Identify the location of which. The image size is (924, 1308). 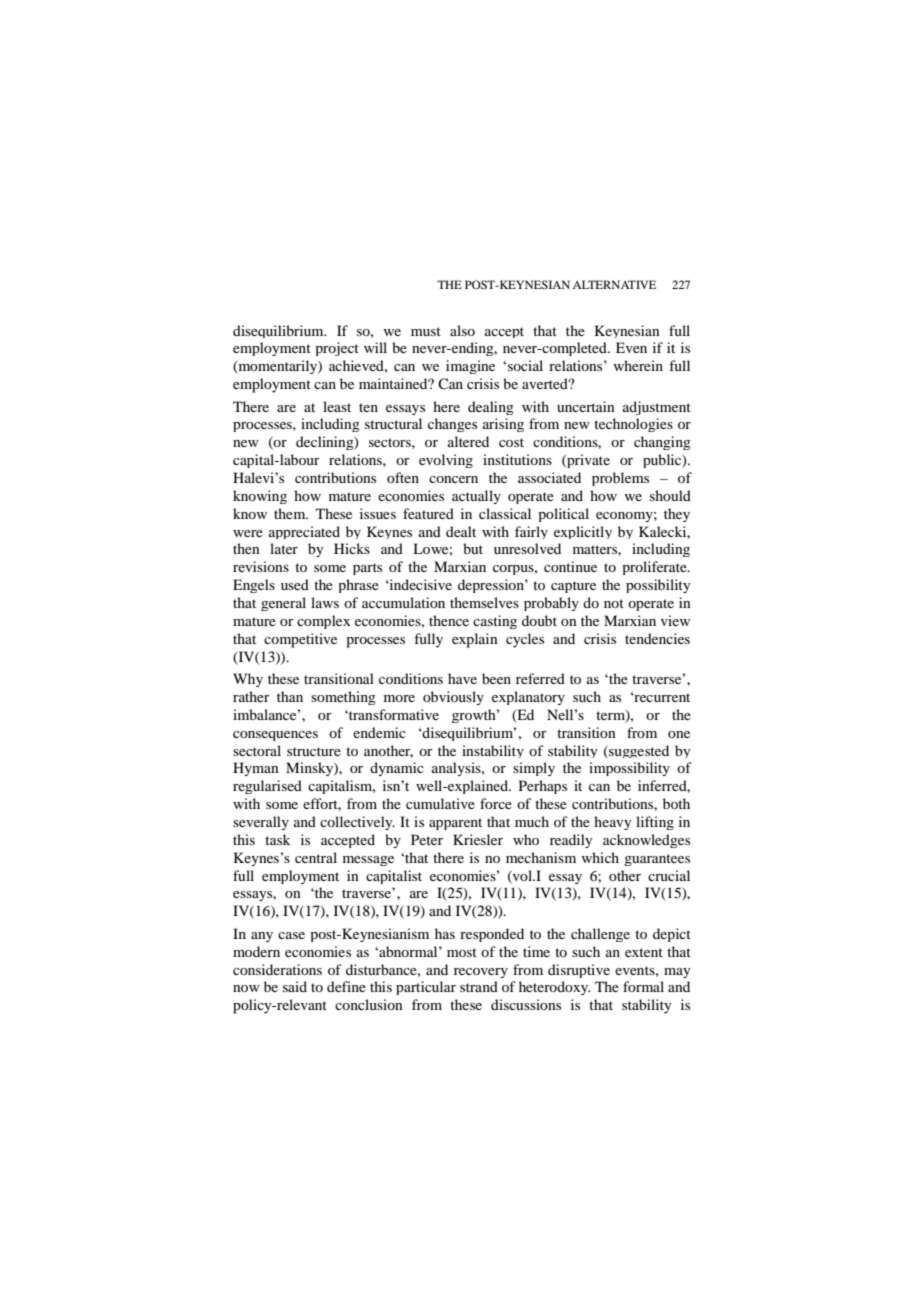
(600, 857).
